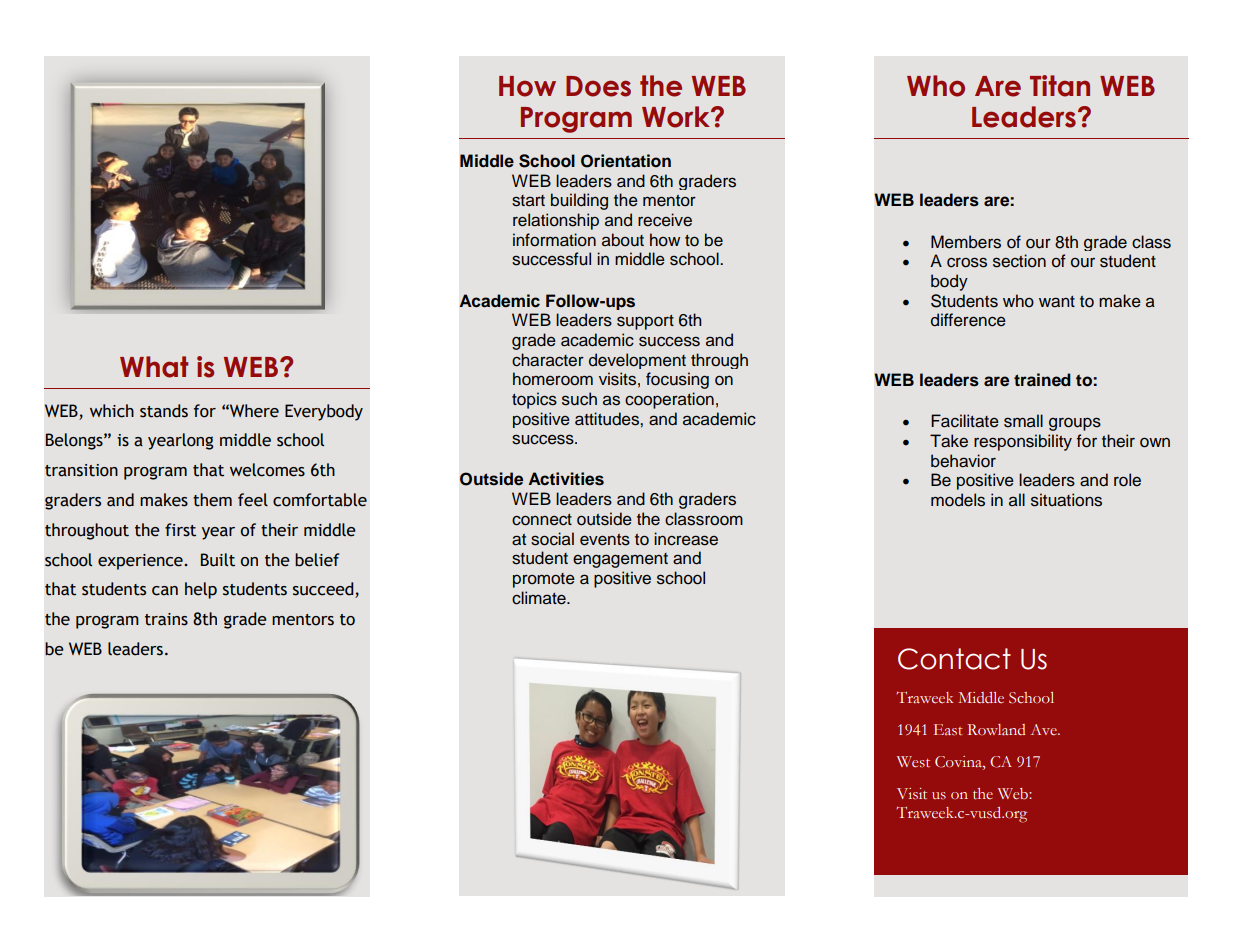 The height and width of the page is (952, 1233). Describe the element at coordinates (1045, 729) in the page. I see `Ave` at that location.
